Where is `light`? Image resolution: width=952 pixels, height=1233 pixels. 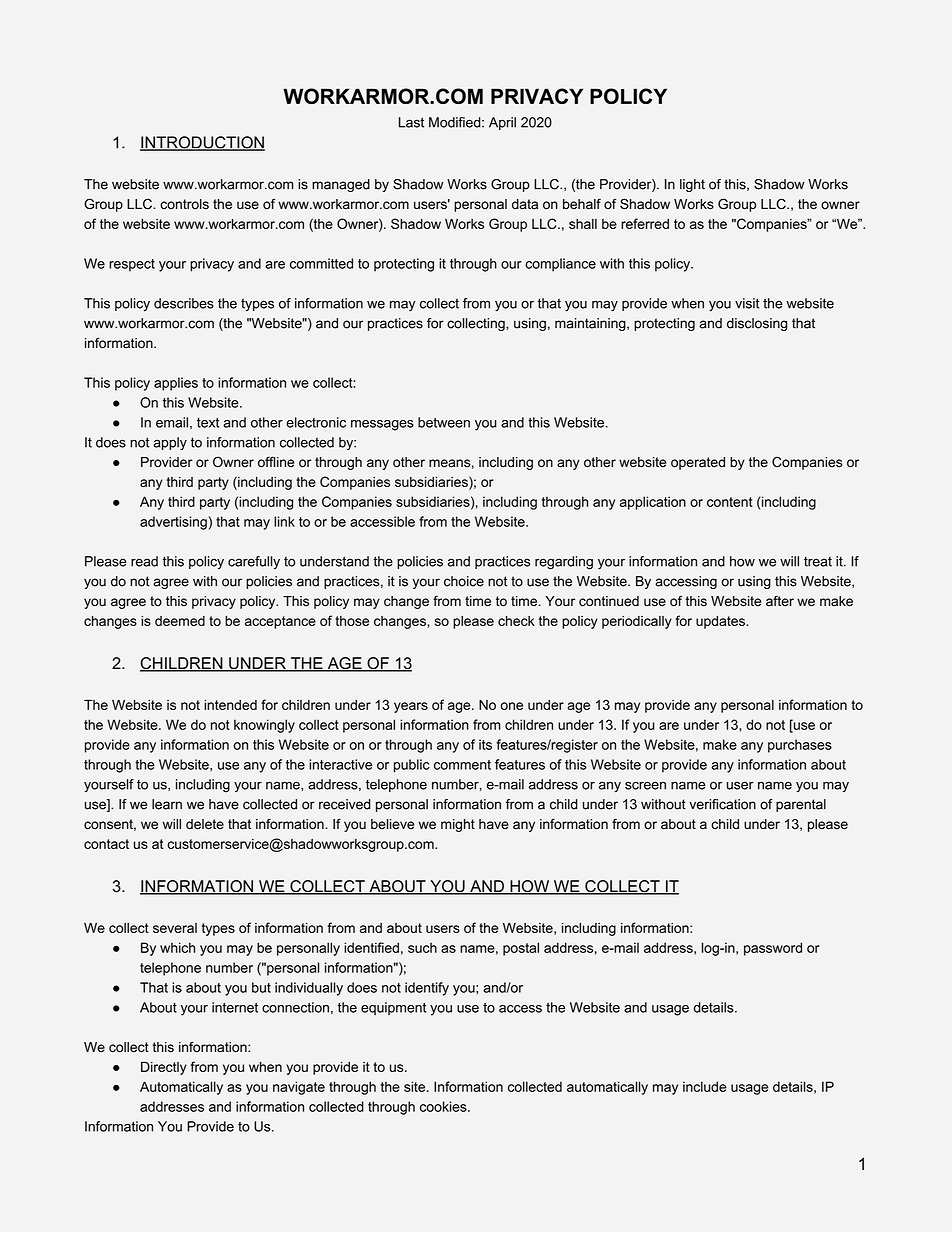
light is located at coordinates (692, 185).
